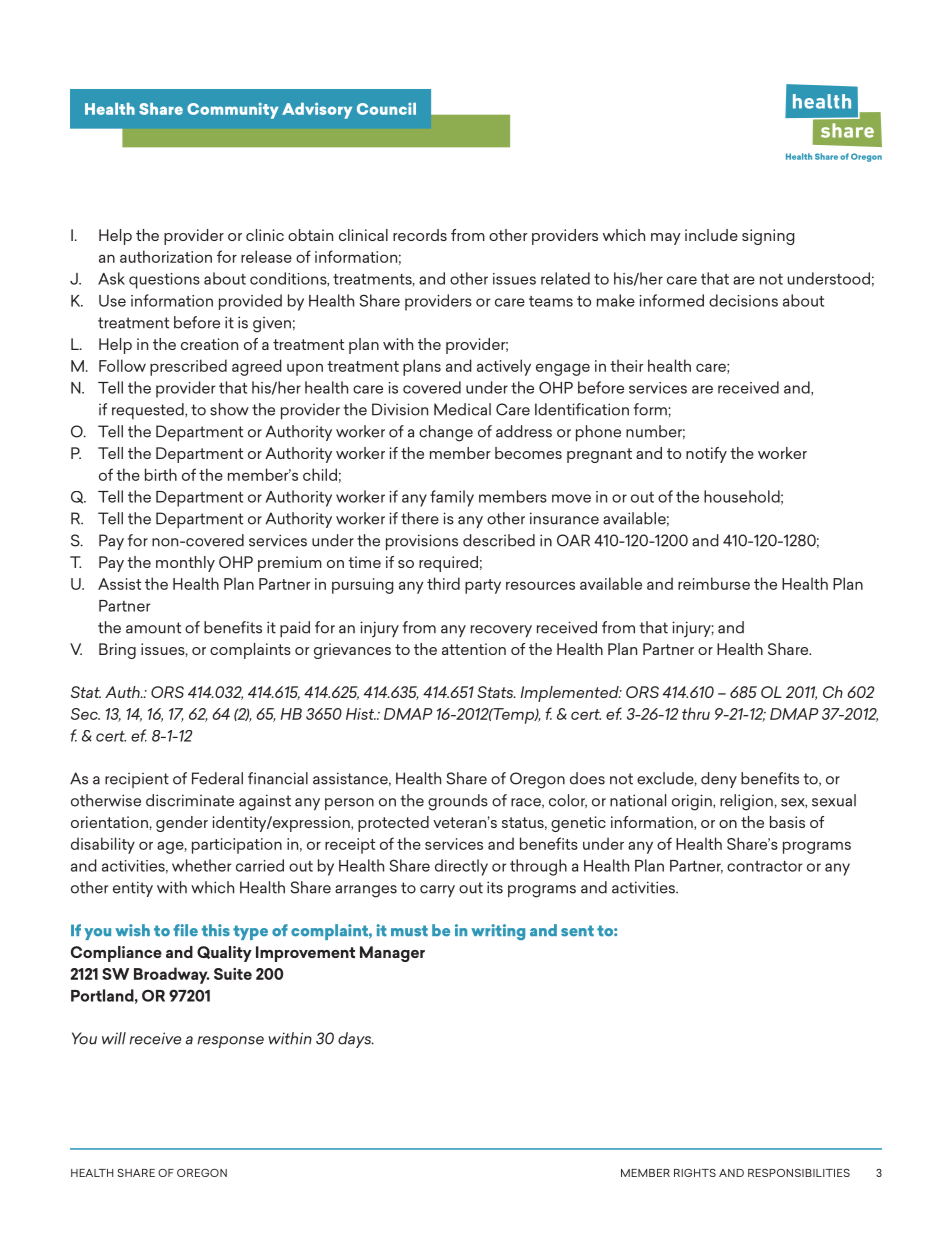 The image size is (952, 1233). Describe the element at coordinates (706, 455) in the screenshot. I see `notify` at that location.
